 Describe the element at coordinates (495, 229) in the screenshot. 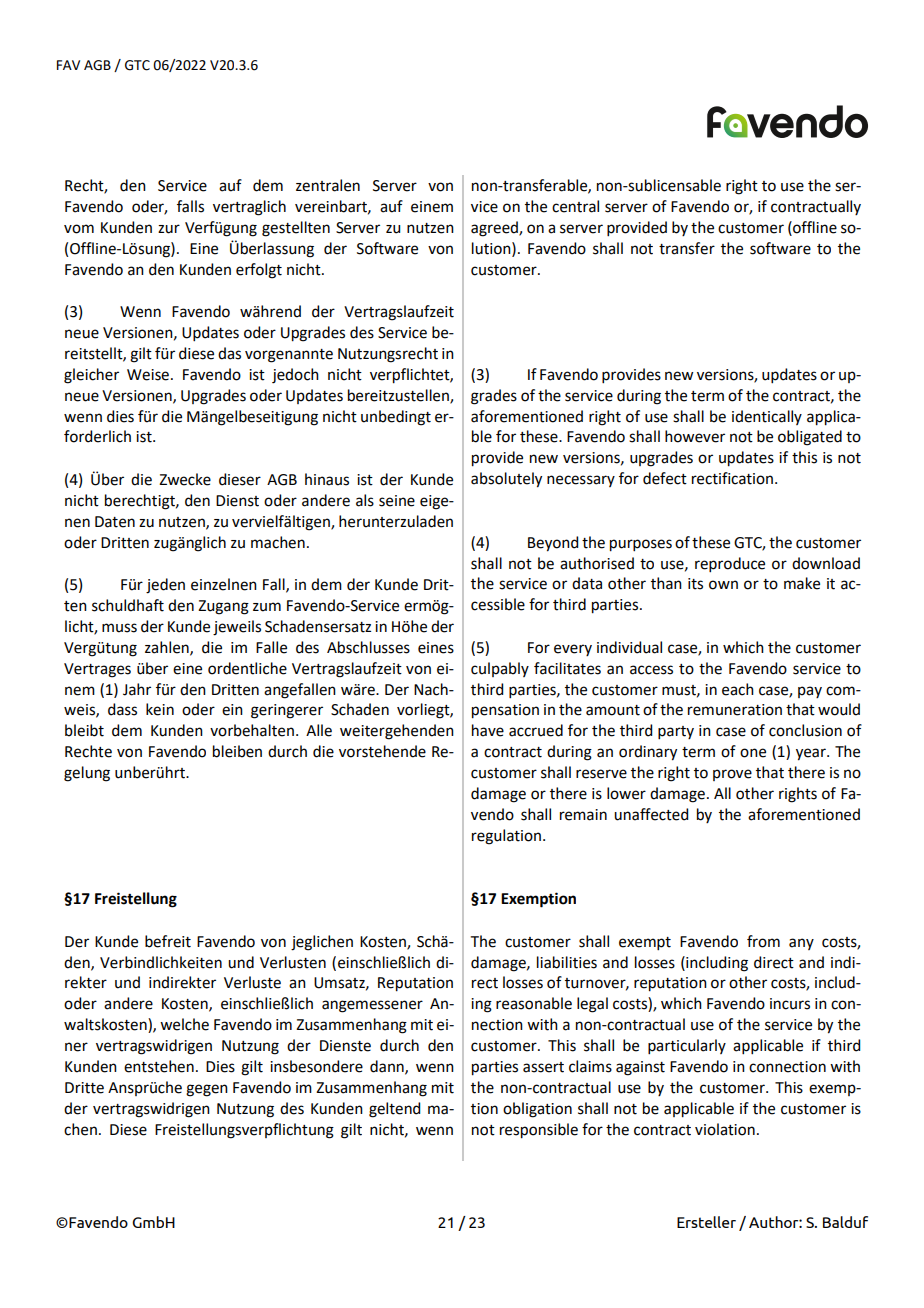

I see `agreed` at that location.
